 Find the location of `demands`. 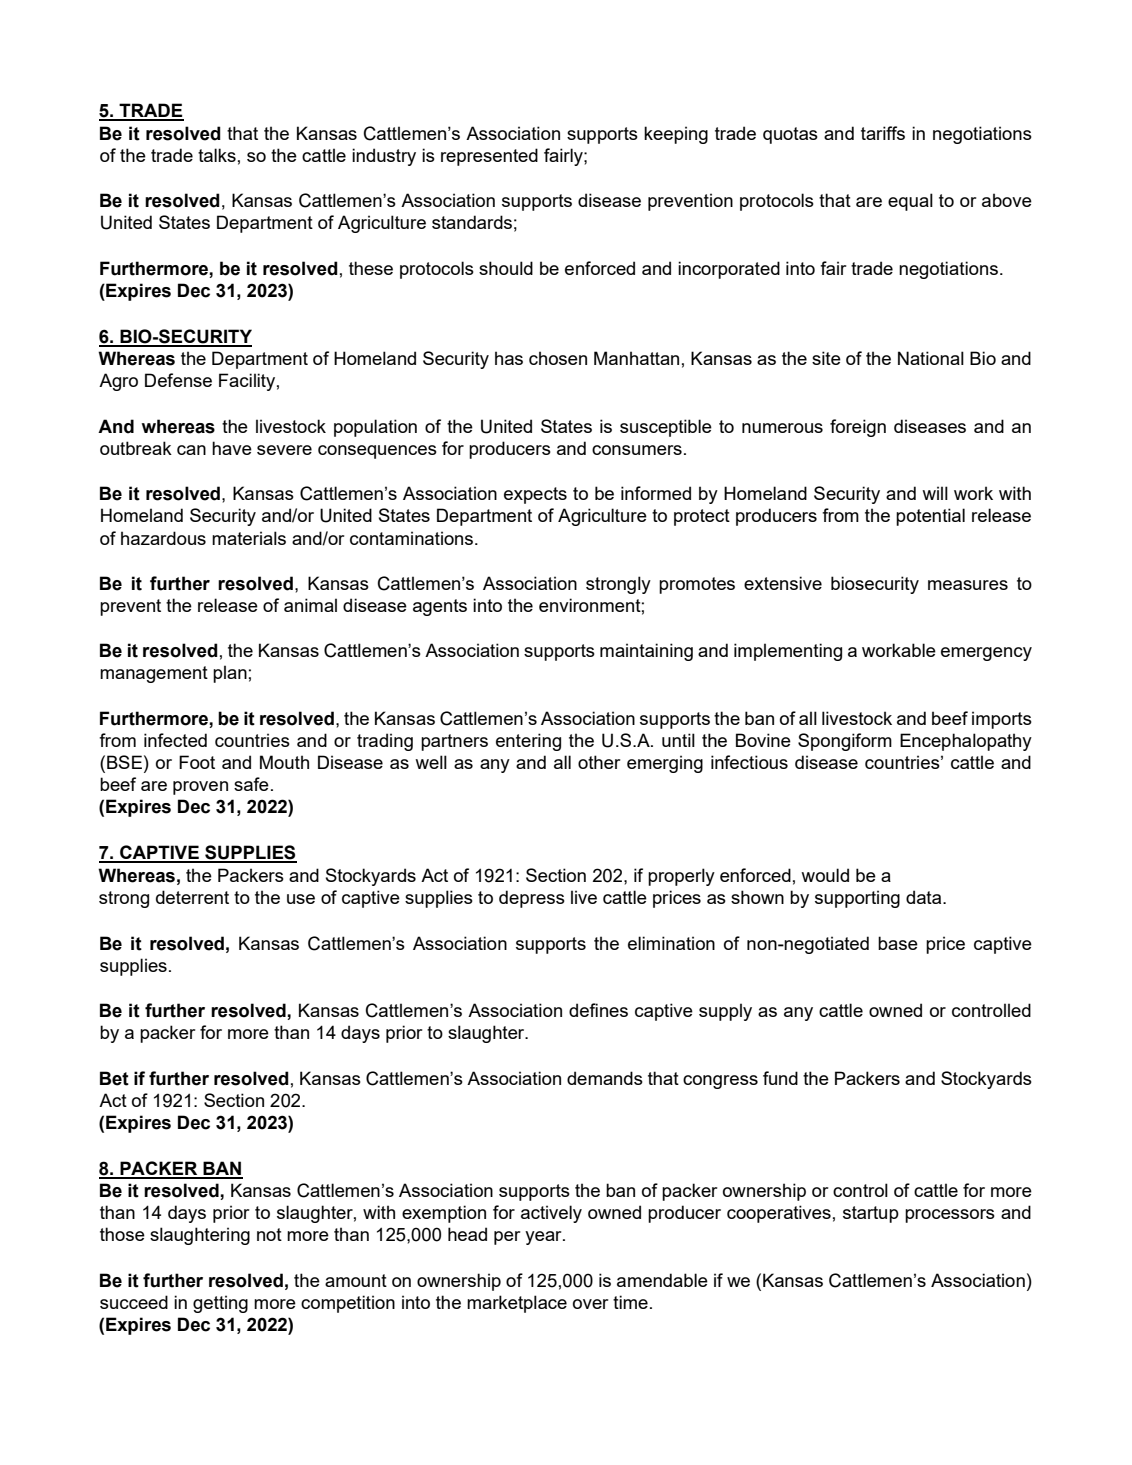

demands is located at coordinates (605, 1078).
